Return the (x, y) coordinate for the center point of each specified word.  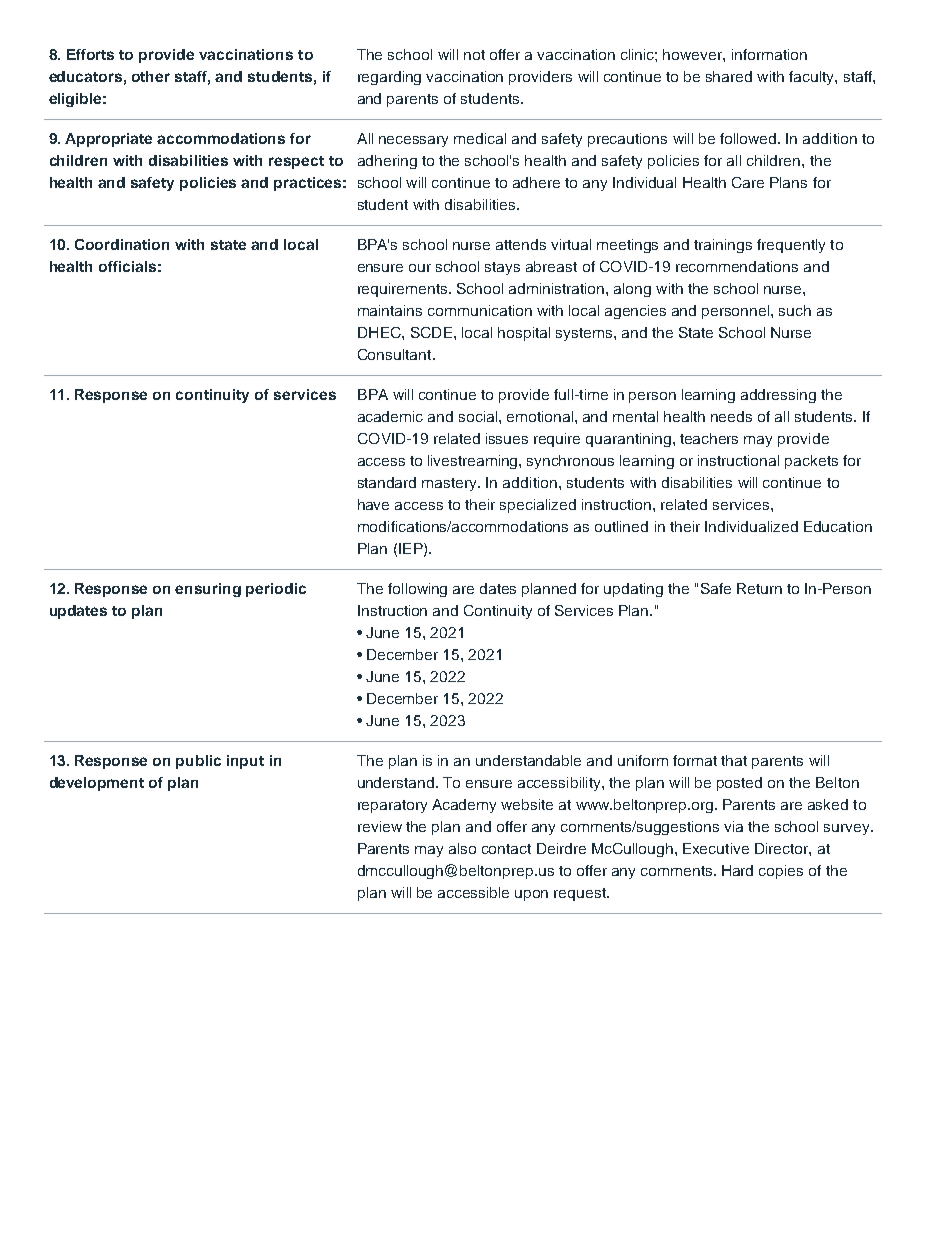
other (151, 76)
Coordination (122, 244)
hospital (524, 334)
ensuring (208, 590)
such (795, 310)
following (417, 590)
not (474, 55)
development (97, 784)
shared (729, 76)
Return (759, 588)
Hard (737, 870)
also (462, 848)
